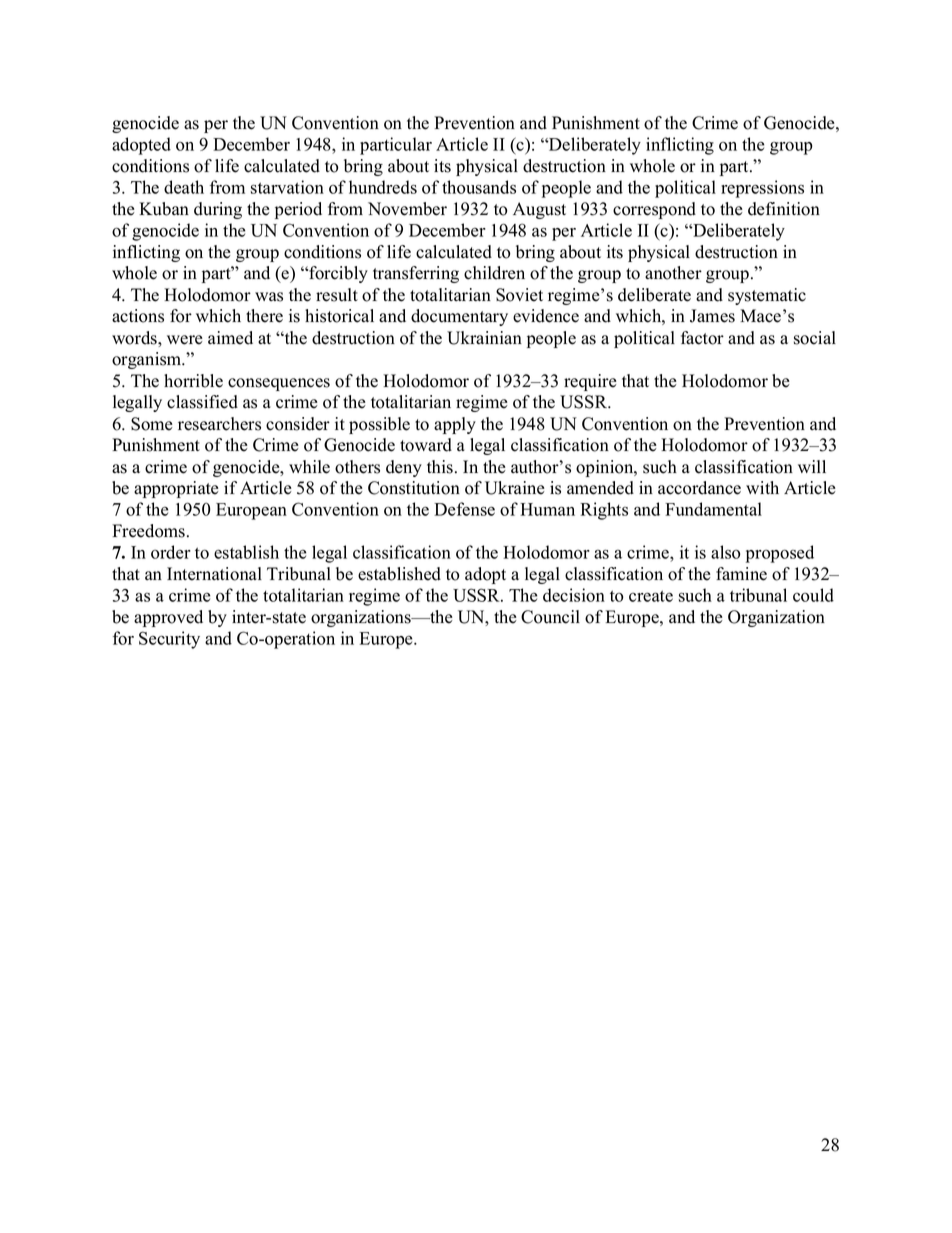  What do you see at coordinates (455, 425) in the image?
I see `apply` at bounding box center [455, 425].
